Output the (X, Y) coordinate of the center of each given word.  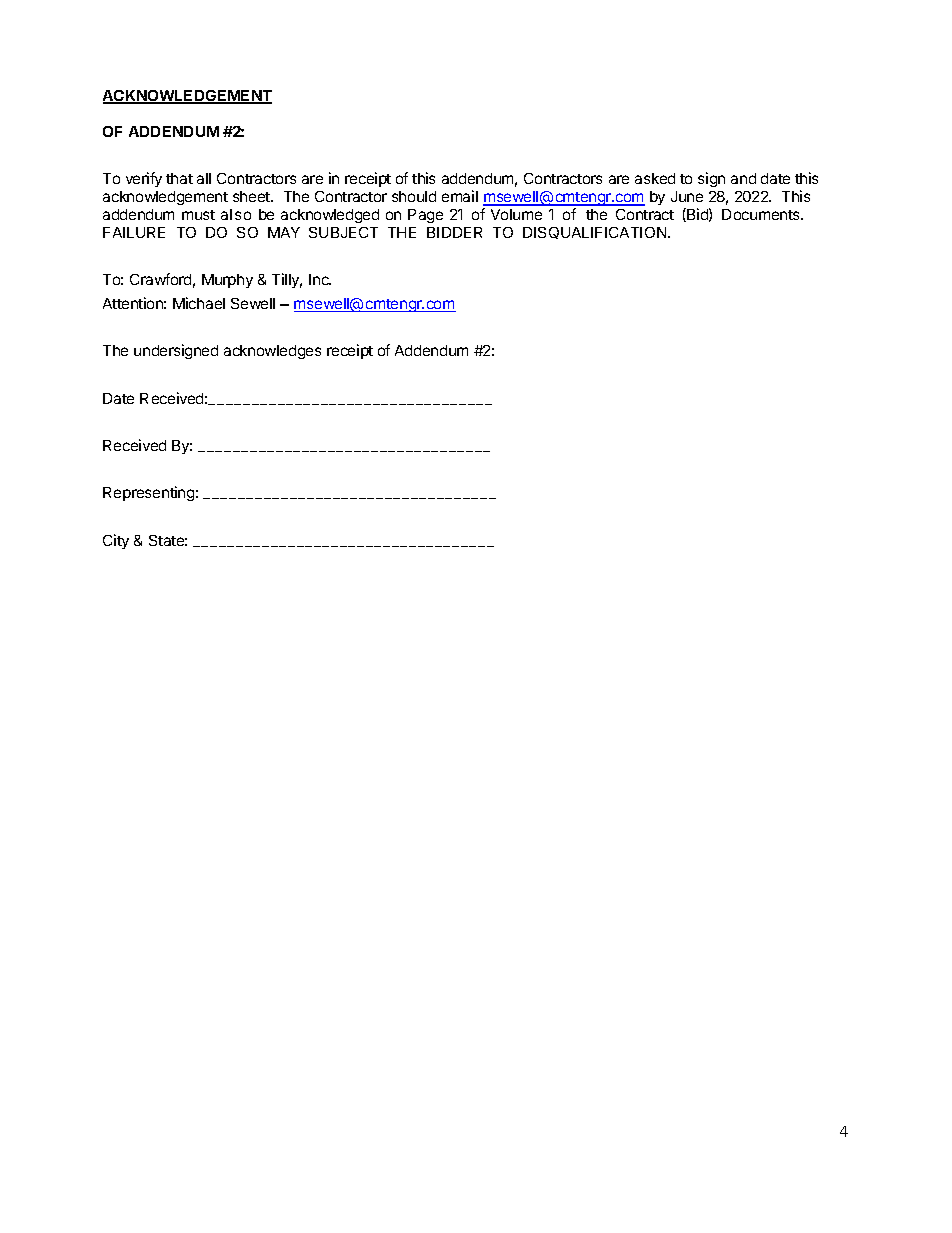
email (460, 196)
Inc (320, 279)
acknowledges (272, 352)
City (116, 541)
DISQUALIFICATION (596, 233)
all (204, 178)
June (687, 196)
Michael (199, 303)
